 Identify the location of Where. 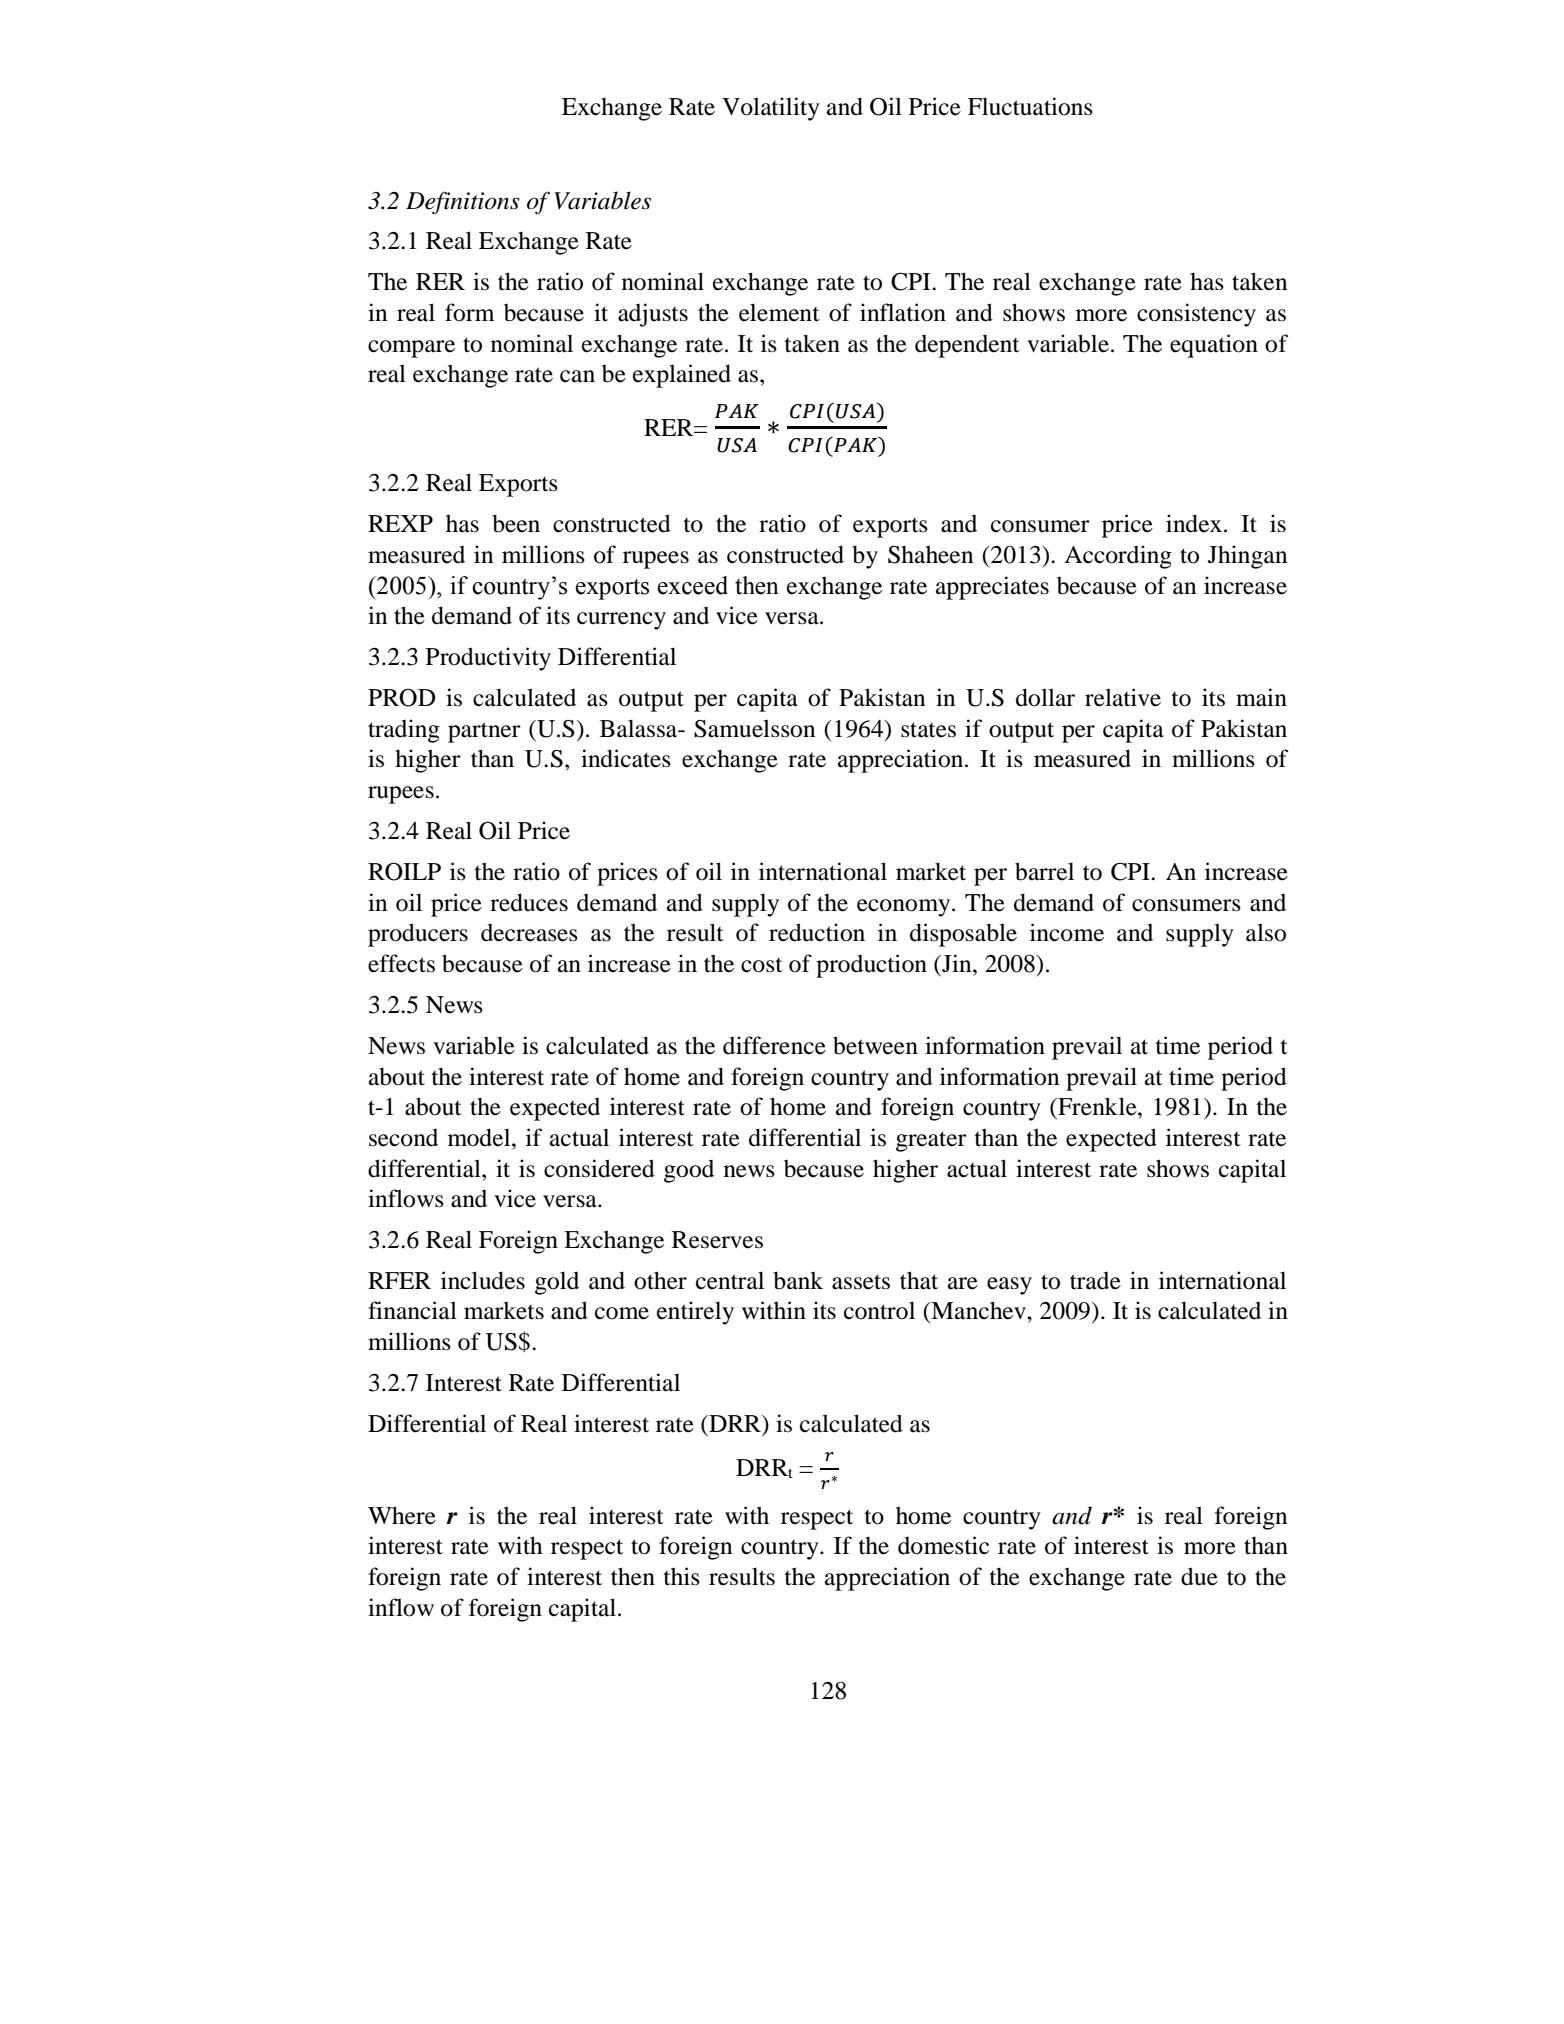
(402, 1515).
